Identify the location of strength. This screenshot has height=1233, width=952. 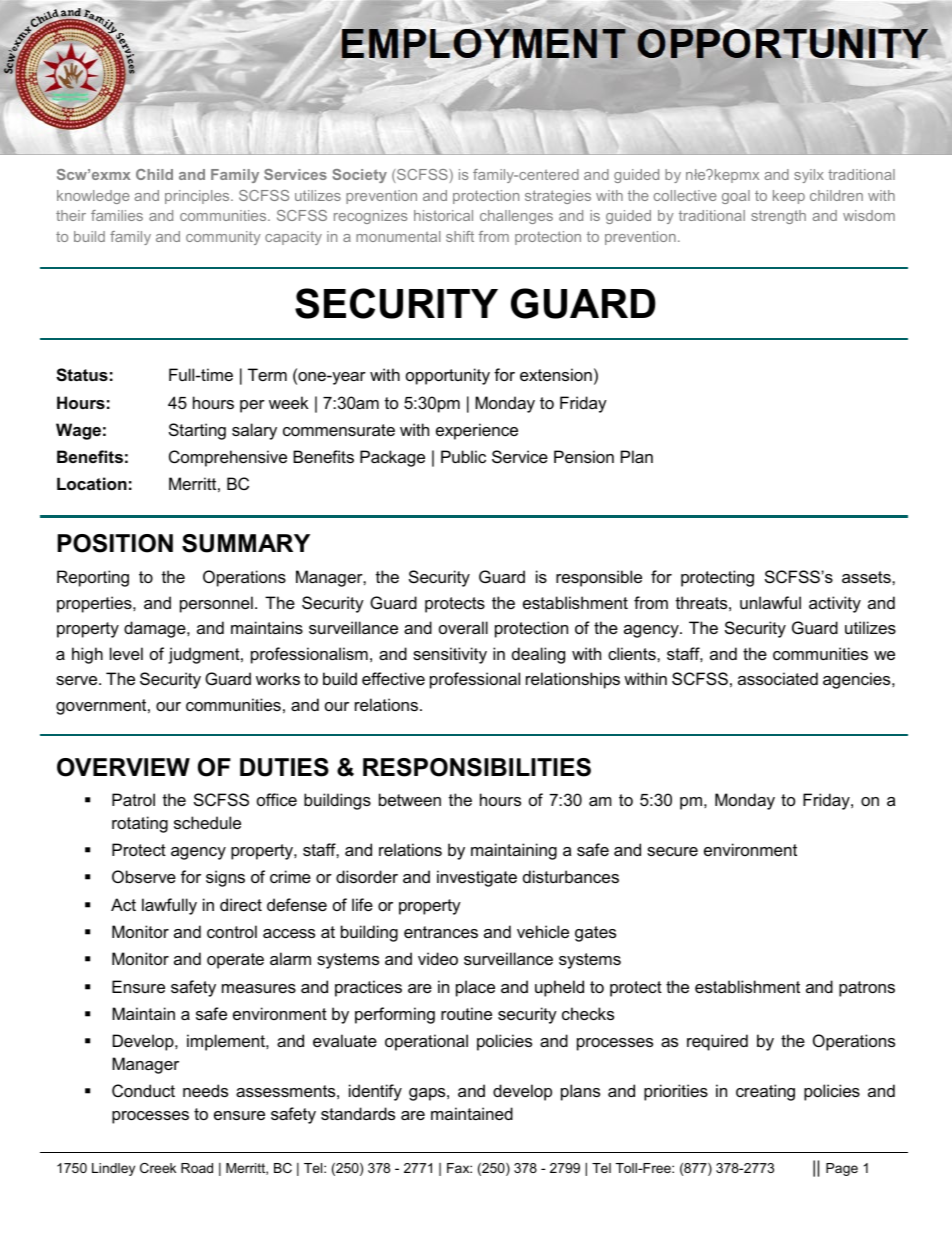
(778, 217).
